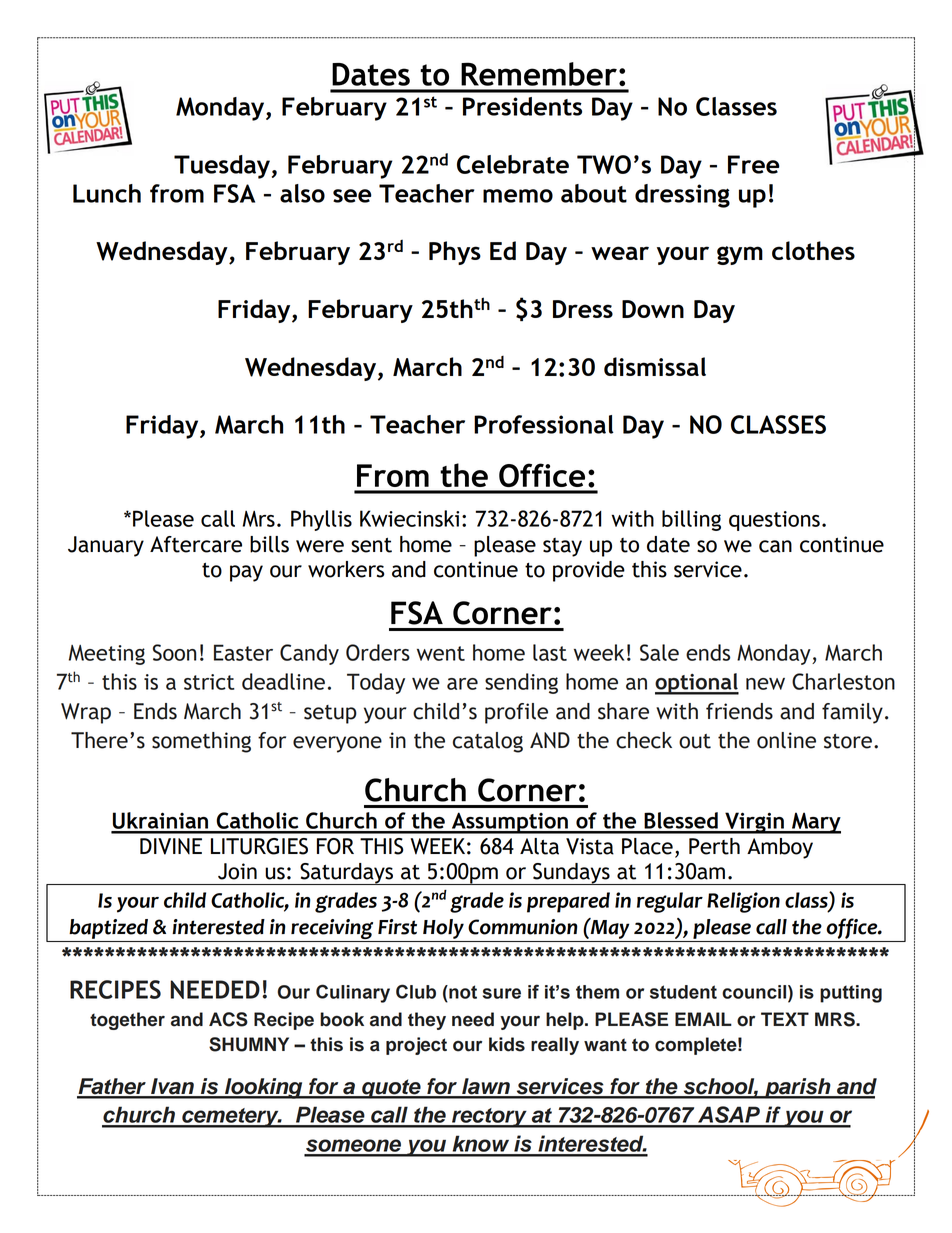 The image size is (952, 1233). Describe the element at coordinates (544, 424) in the page. I see `Professional` at that location.
